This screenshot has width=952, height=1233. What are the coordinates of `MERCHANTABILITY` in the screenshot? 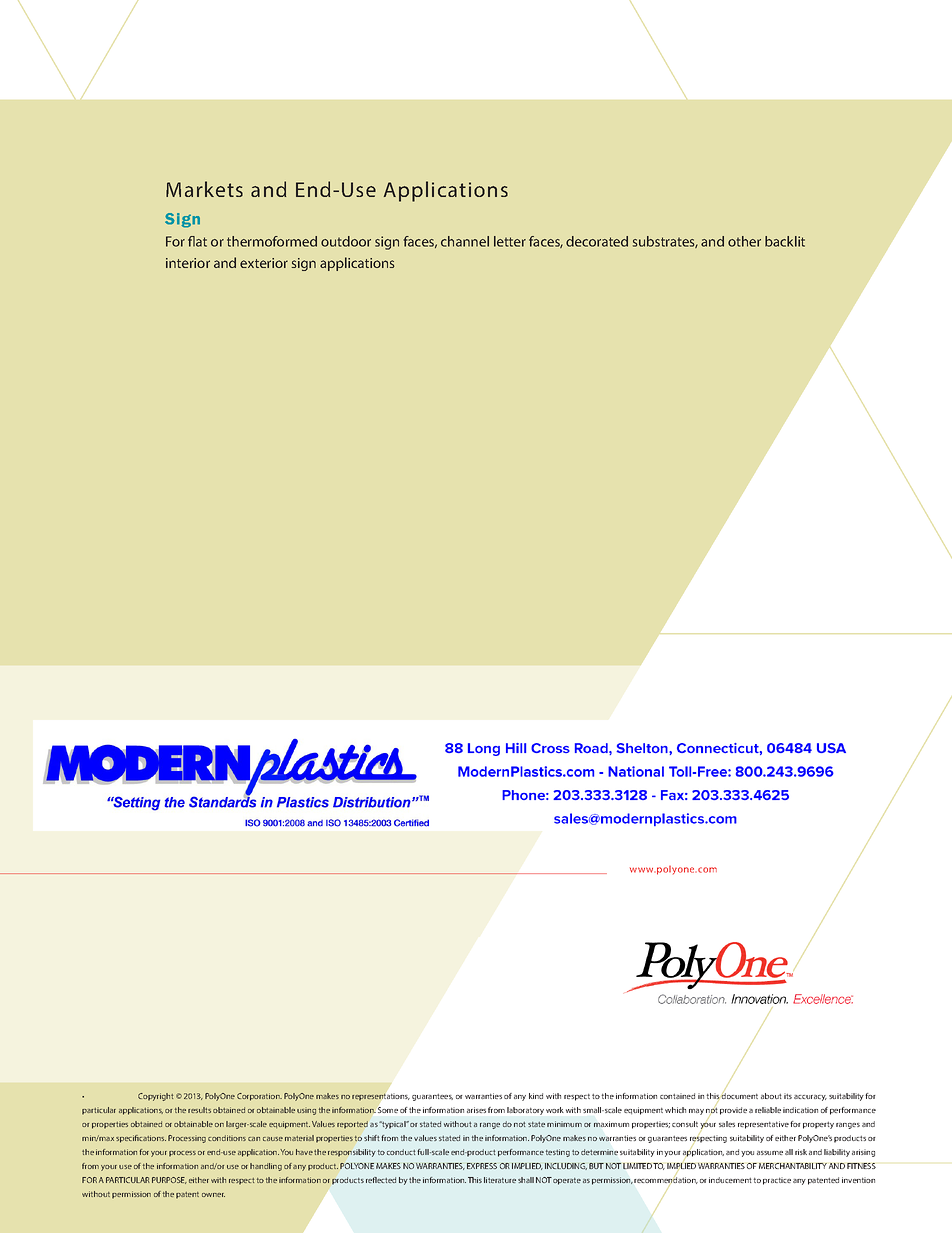 It's located at (793, 1166).
